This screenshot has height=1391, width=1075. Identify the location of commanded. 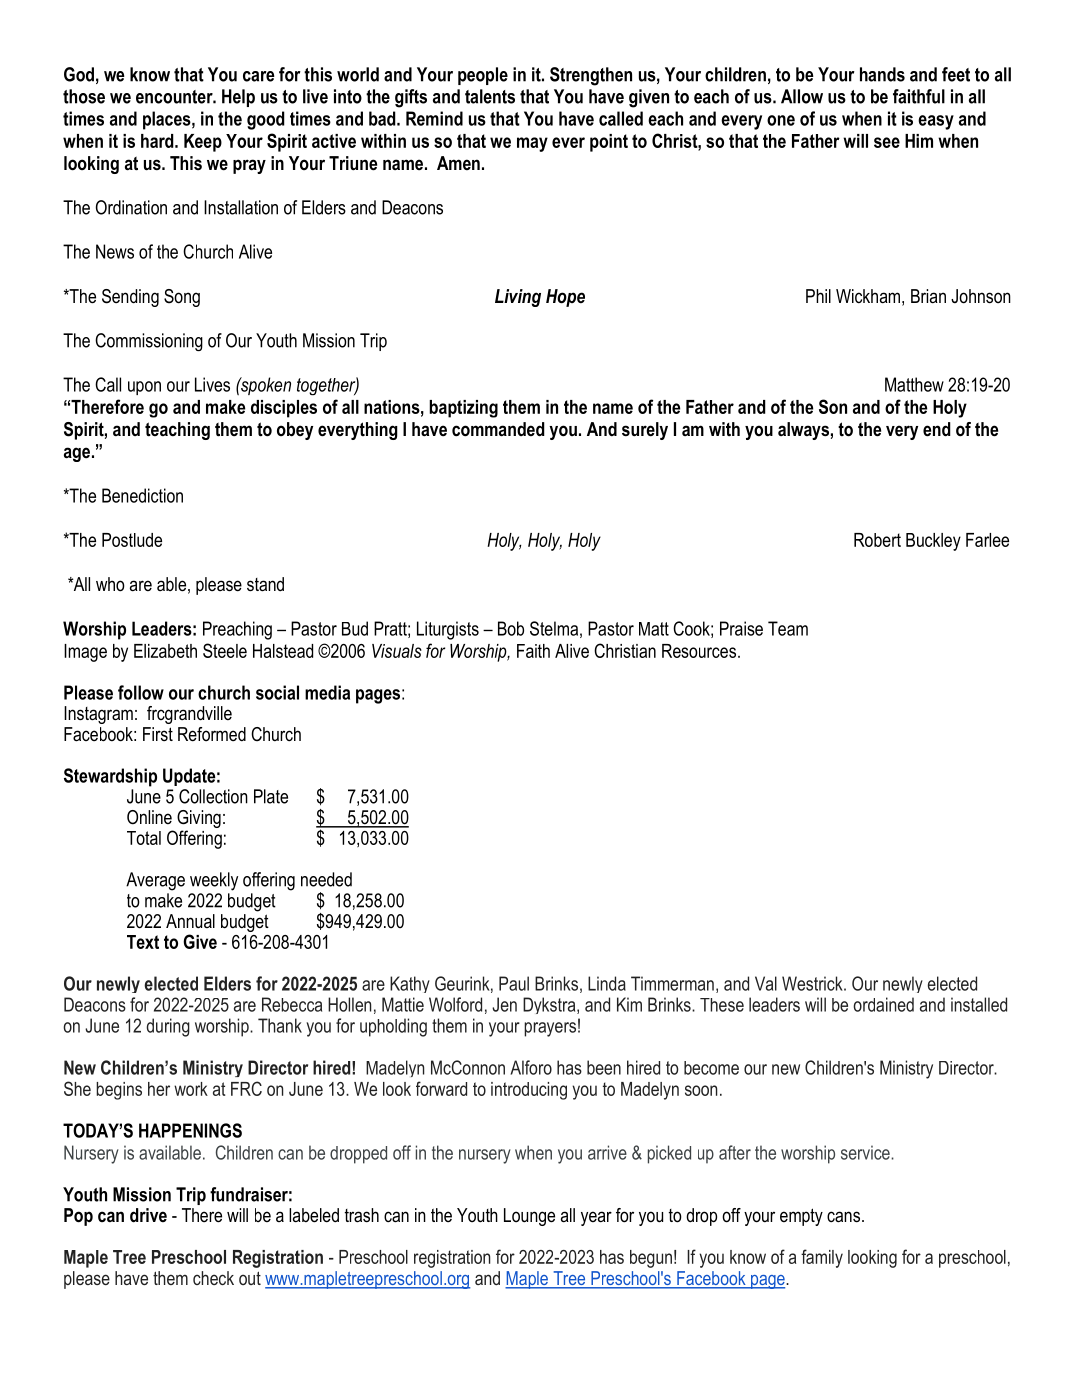
(498, 429).
